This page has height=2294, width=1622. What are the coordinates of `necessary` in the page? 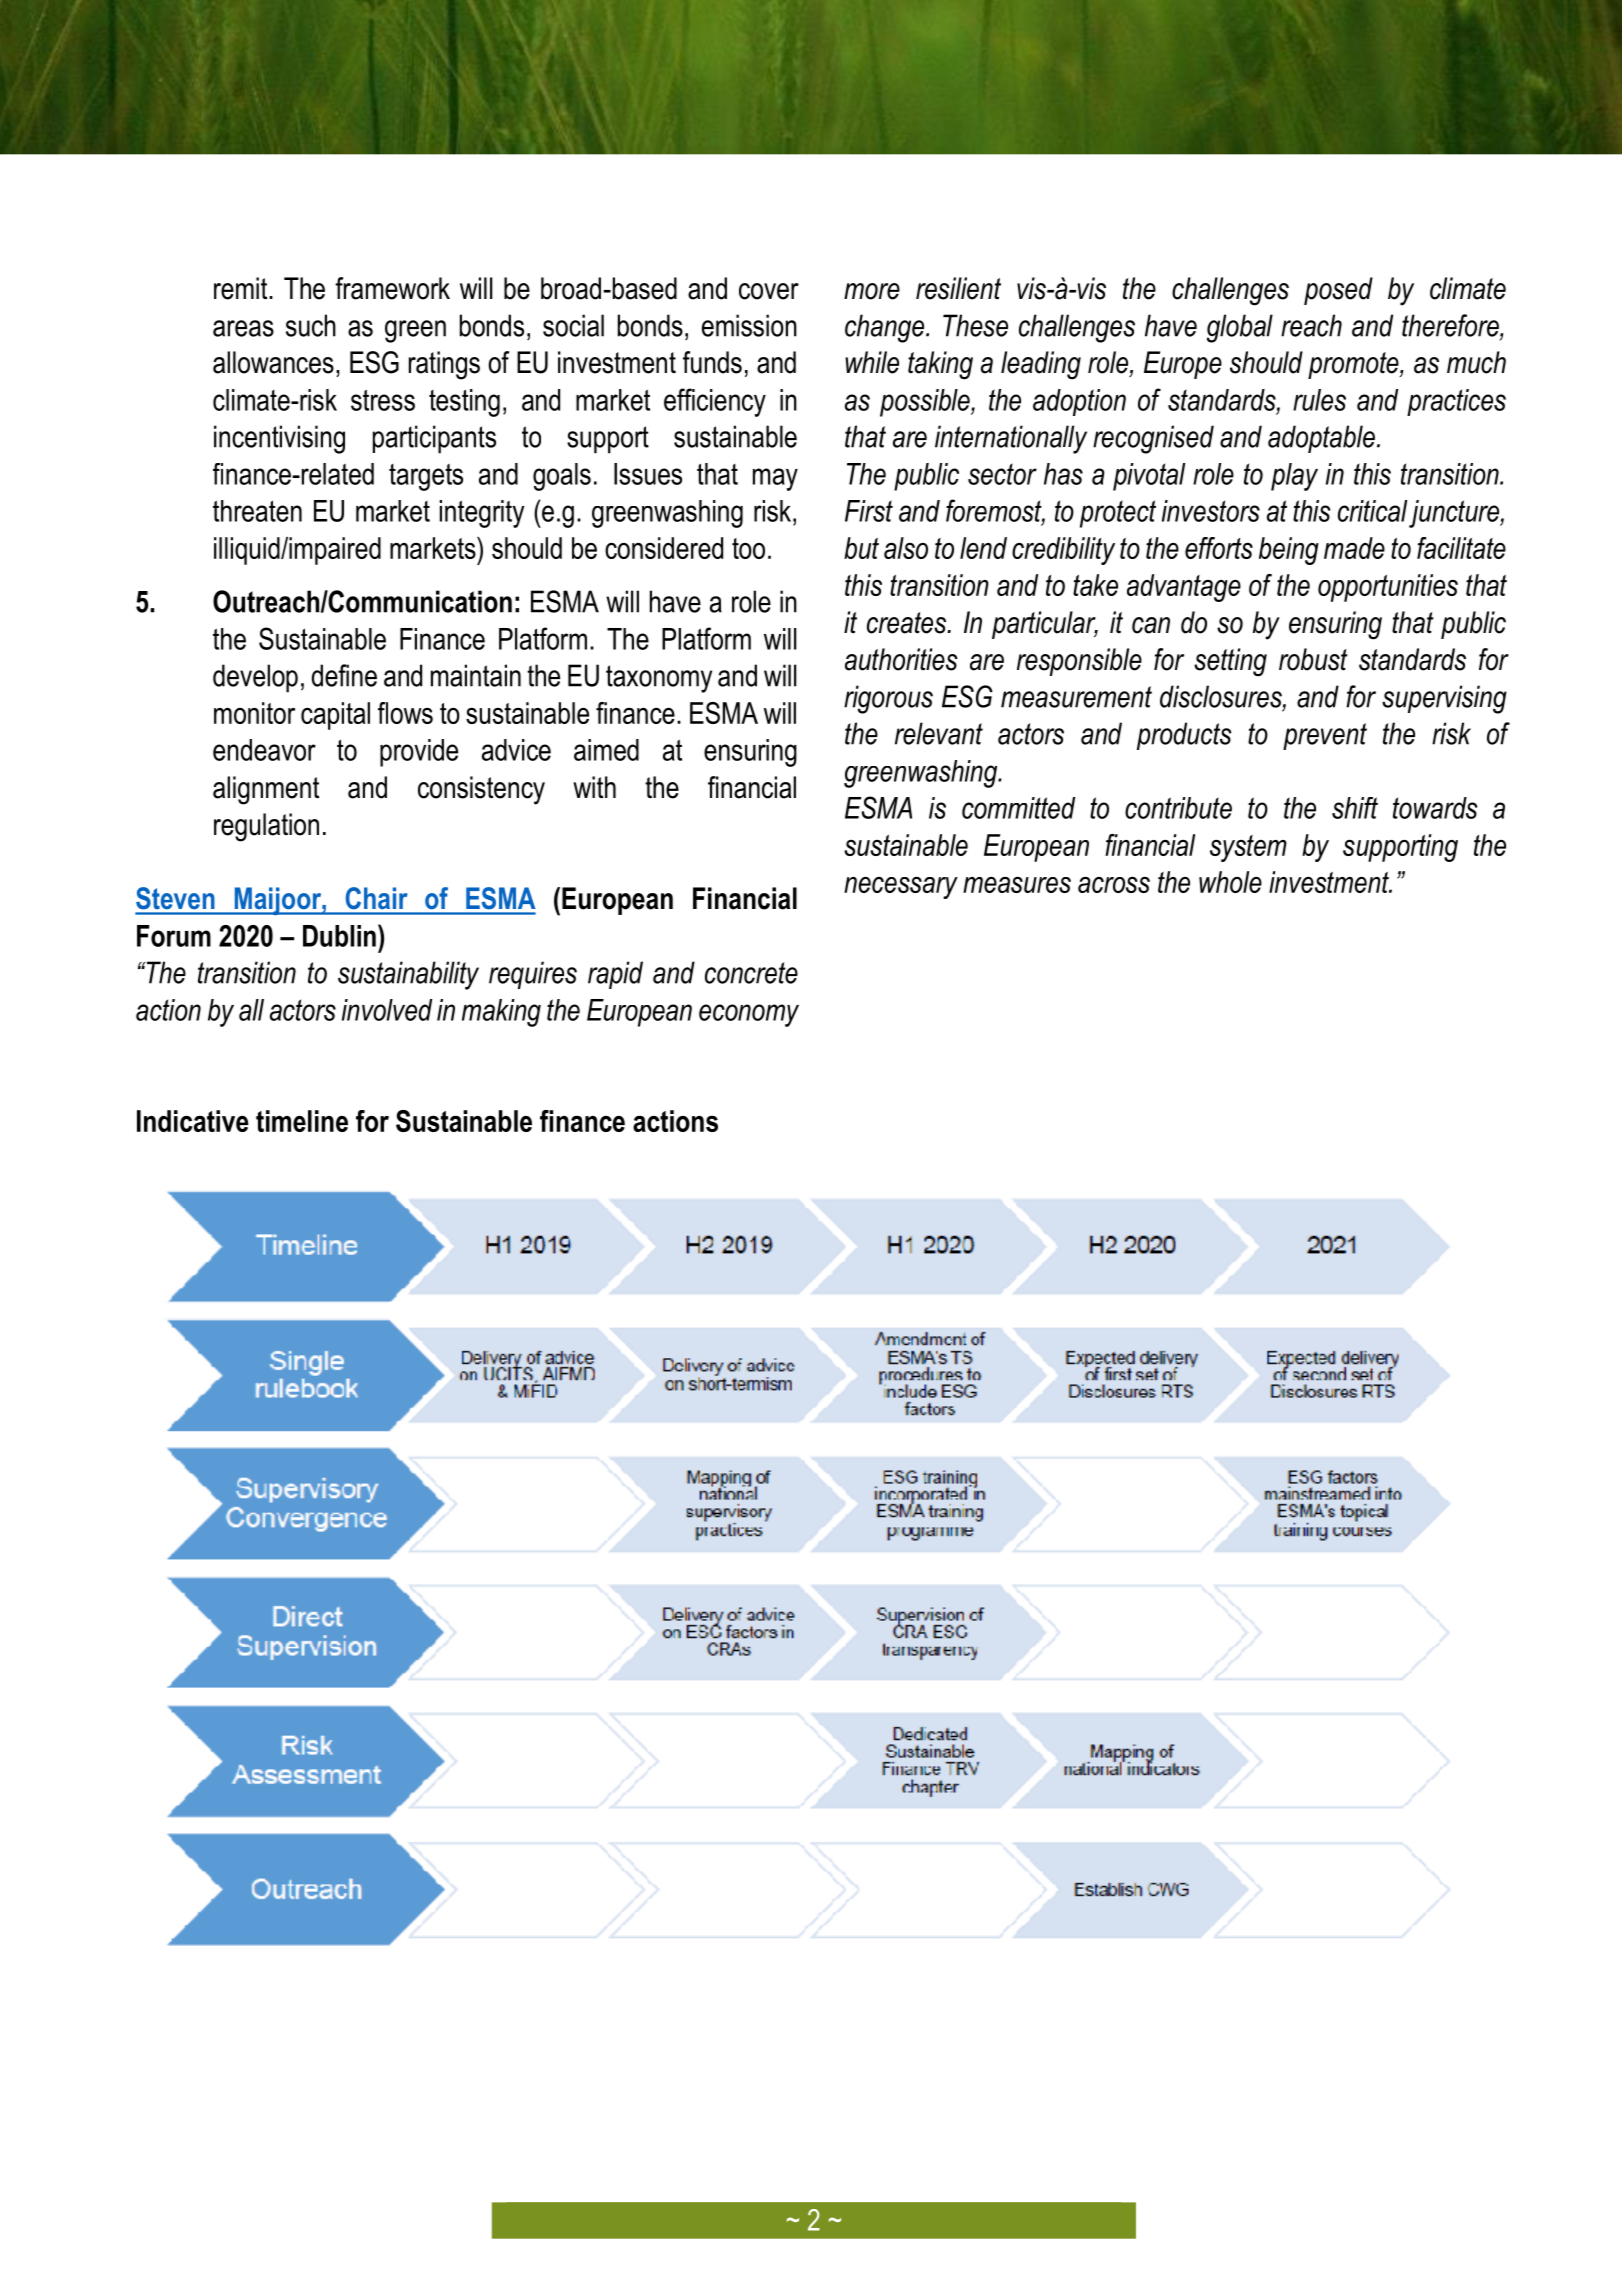 It's located at (901, 888).
